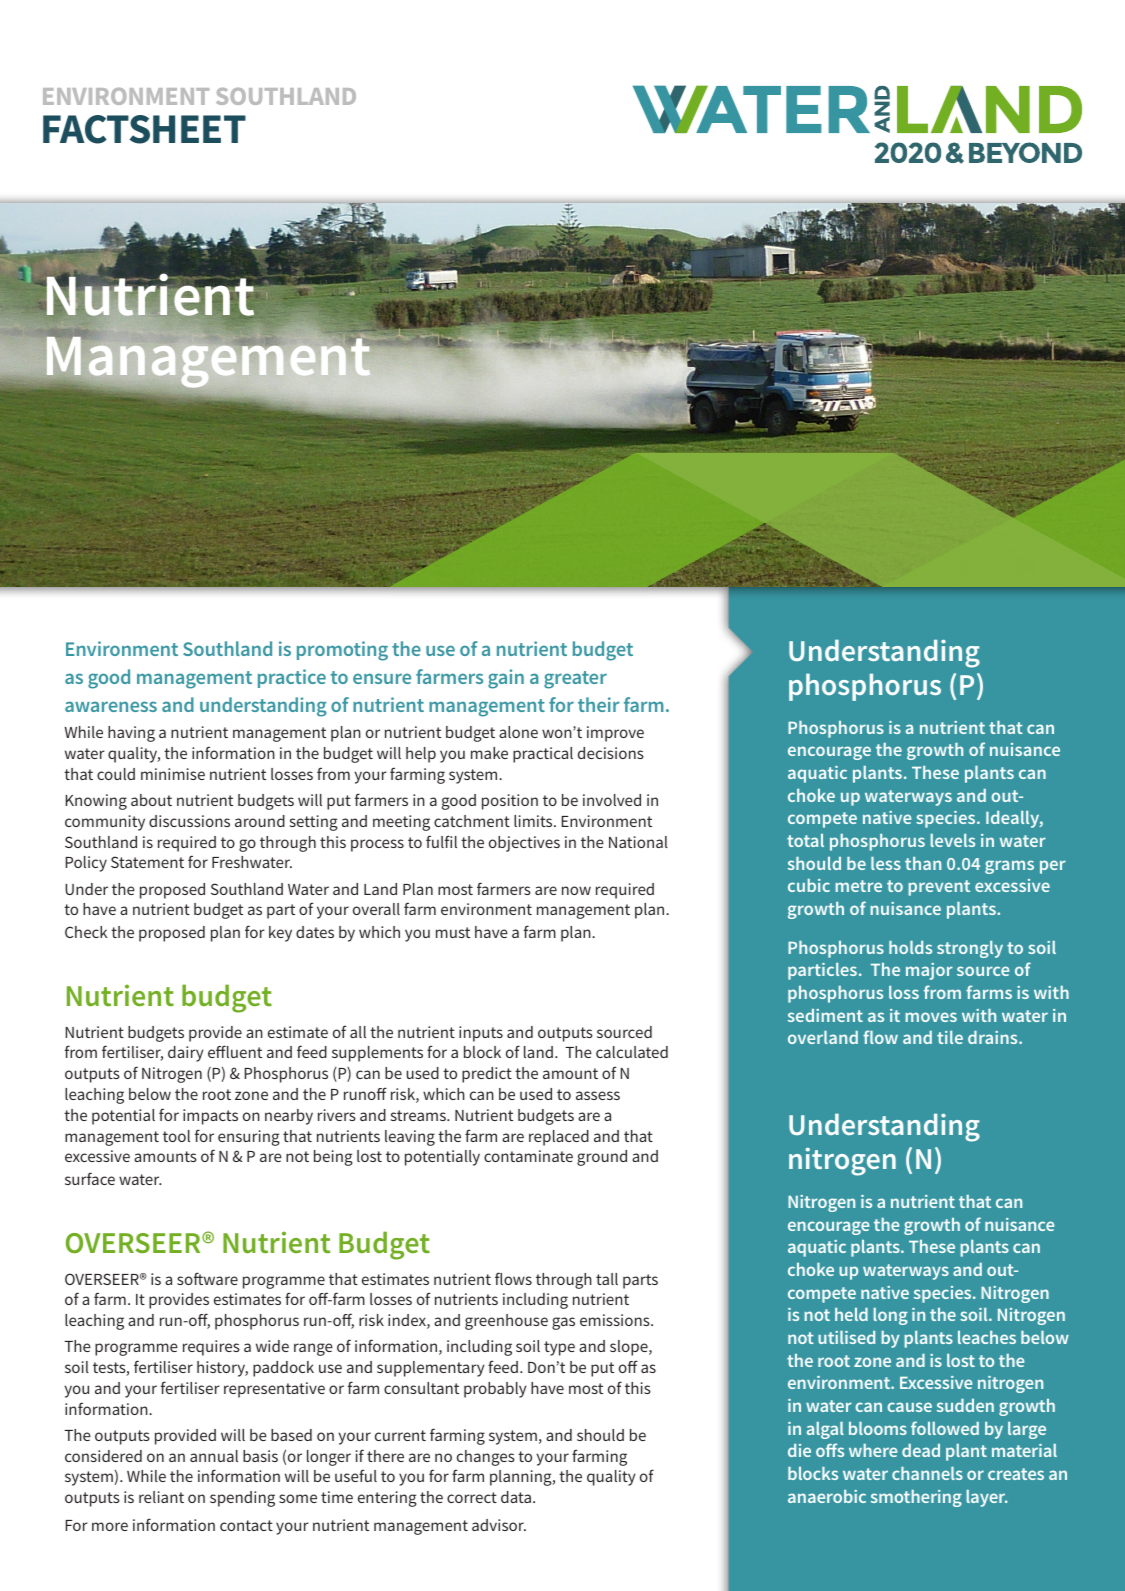 The width and height of the document is (1125, 1591). I want to click on practice, so click(292, 678).
